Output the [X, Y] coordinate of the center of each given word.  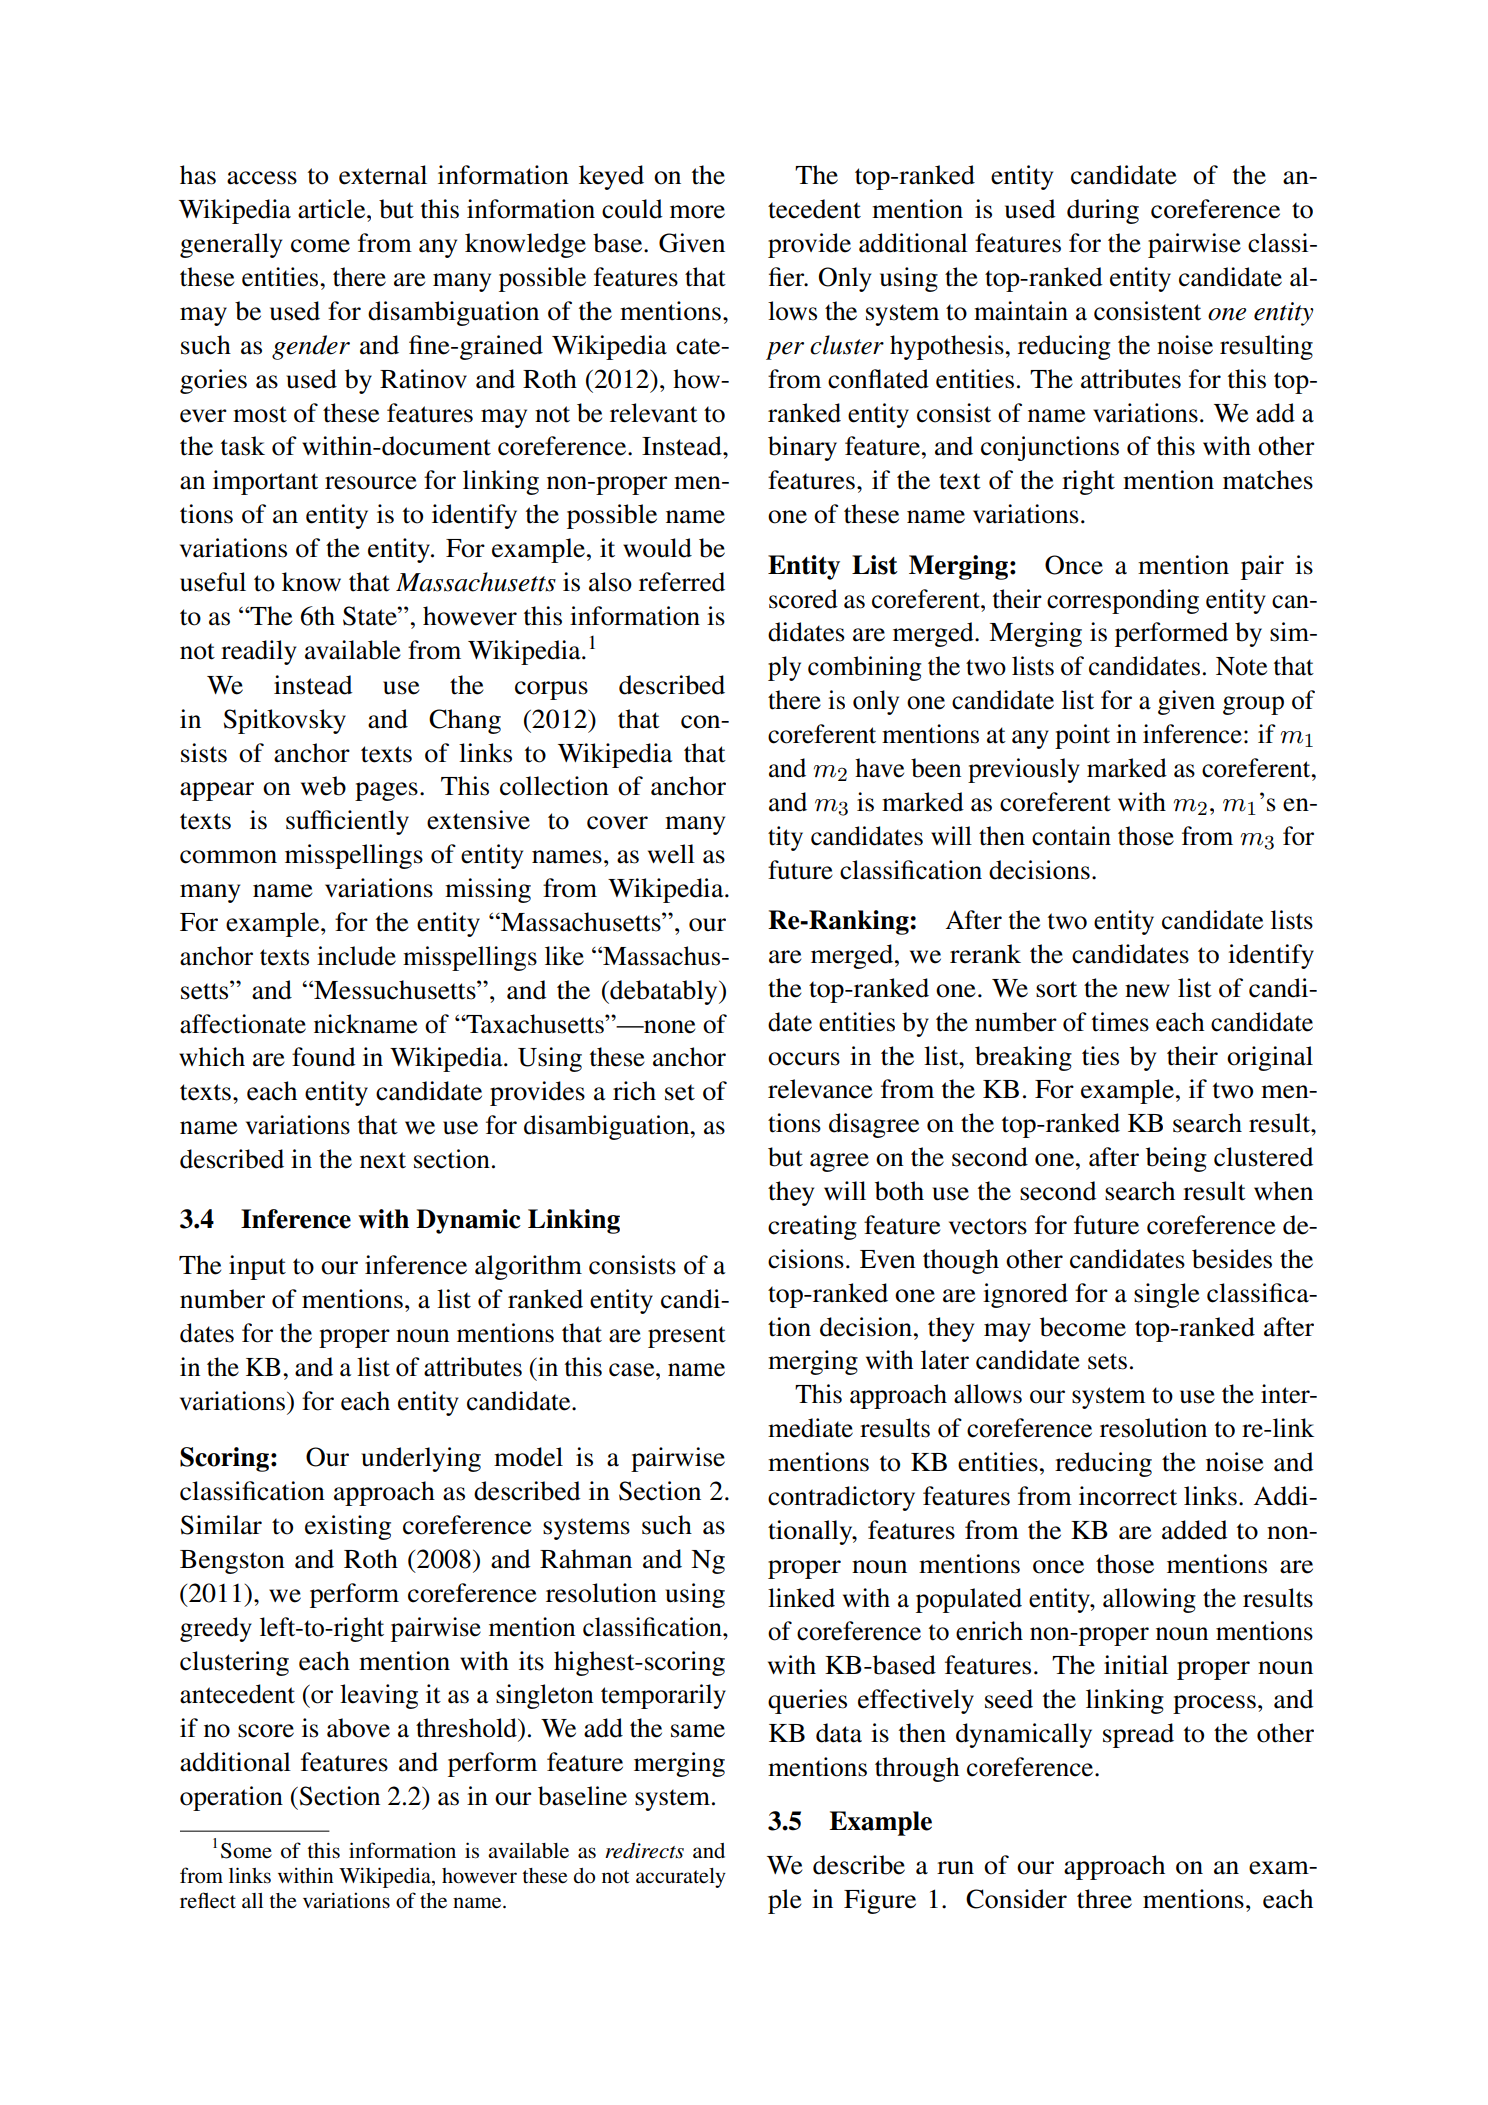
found [324, 1057]
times [1120, 1022]
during [1103, 211]
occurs [804, 1059]
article [333, 209]
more [697, 212]
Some [246, 1851]
